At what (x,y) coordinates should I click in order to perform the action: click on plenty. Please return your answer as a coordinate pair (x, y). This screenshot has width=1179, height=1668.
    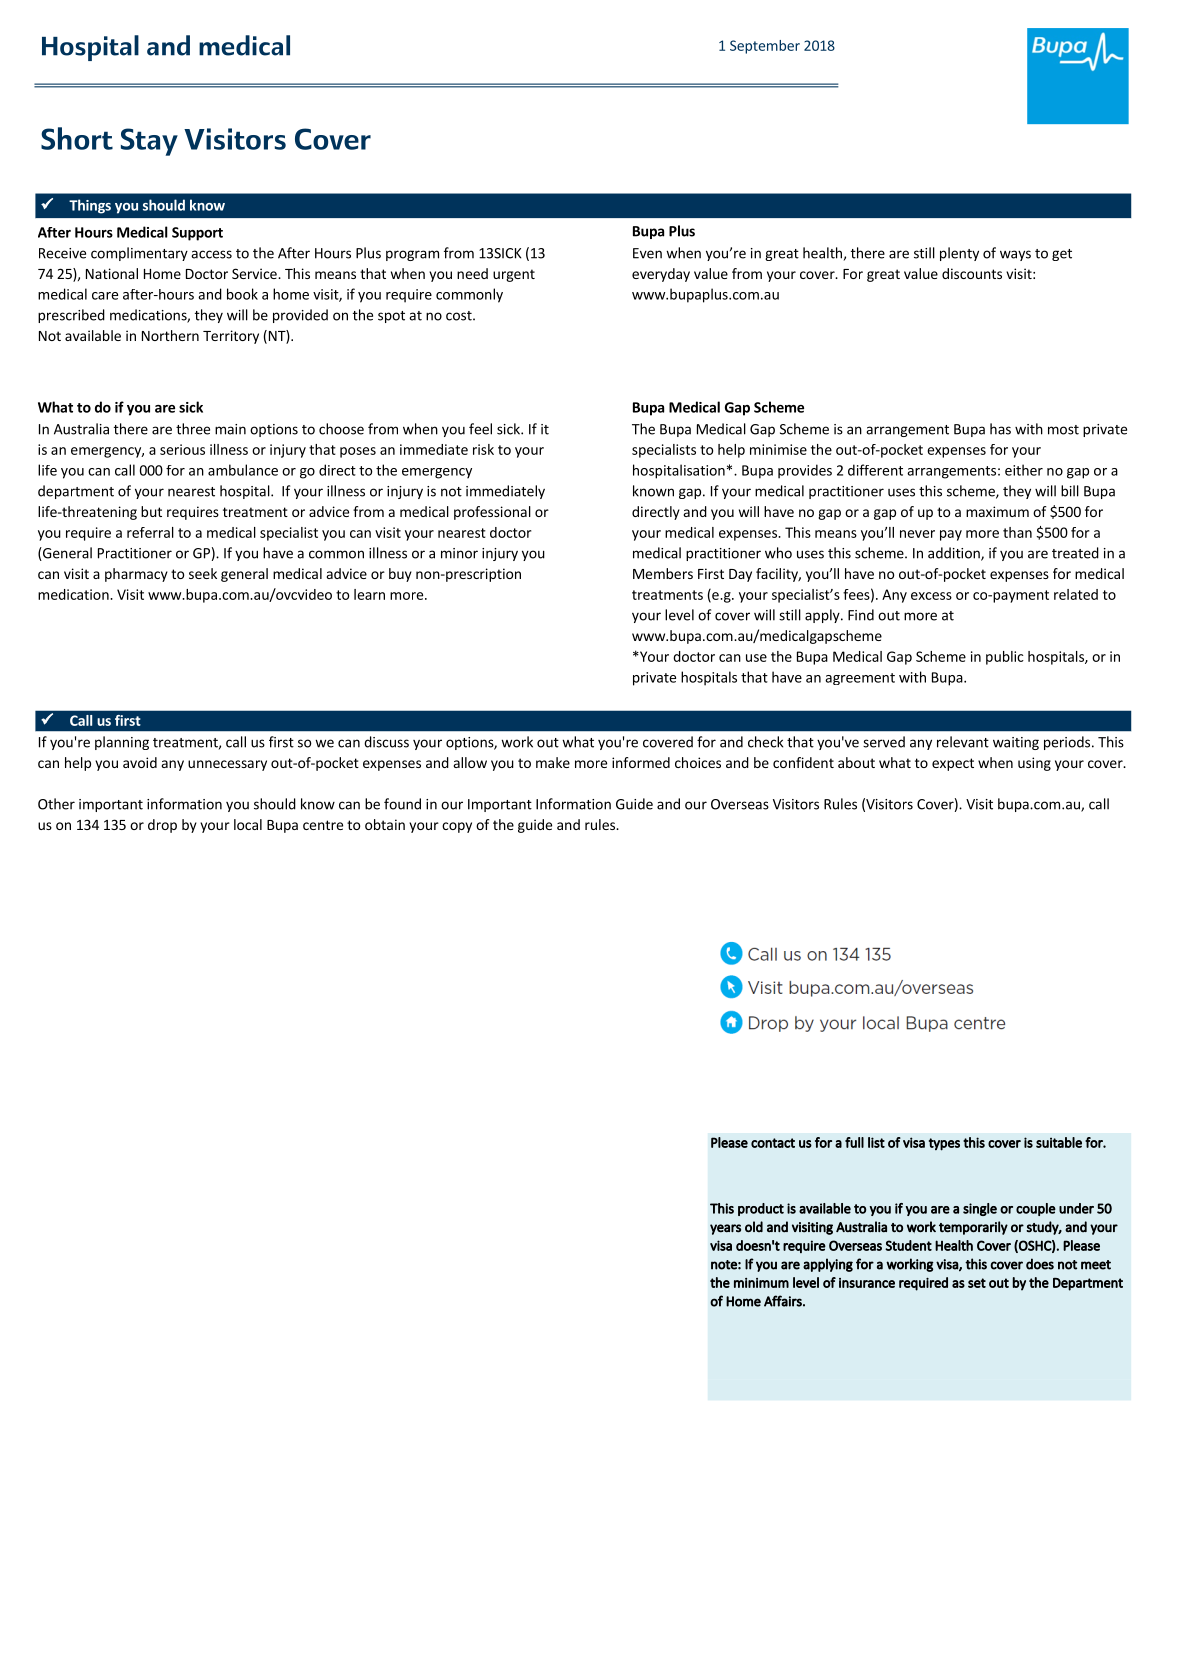
    Looking at the image, I should click on (959, 254).
